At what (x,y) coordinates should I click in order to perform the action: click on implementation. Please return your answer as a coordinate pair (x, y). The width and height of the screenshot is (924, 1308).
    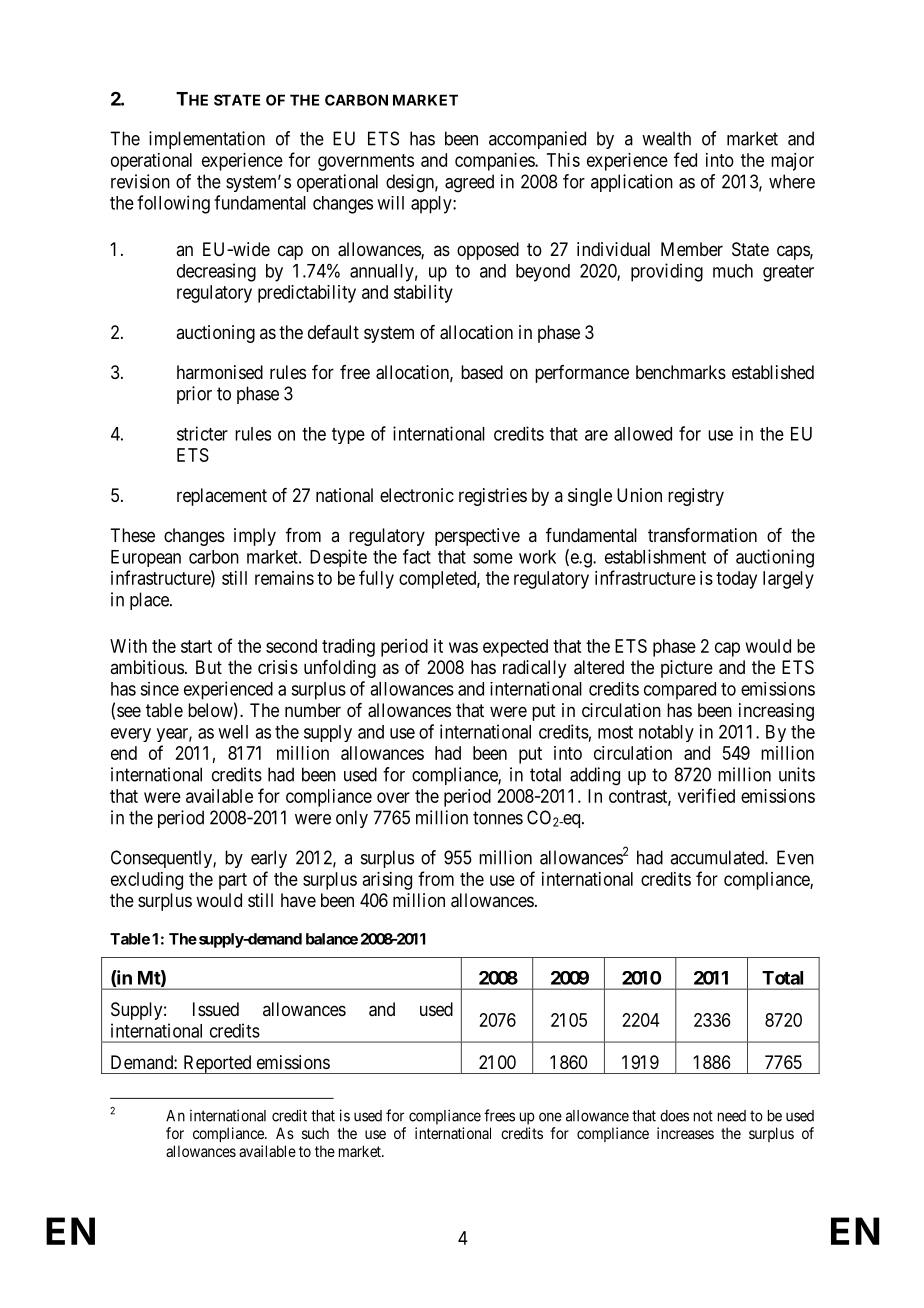
    Looking at the image, I should click on (207, 140).
